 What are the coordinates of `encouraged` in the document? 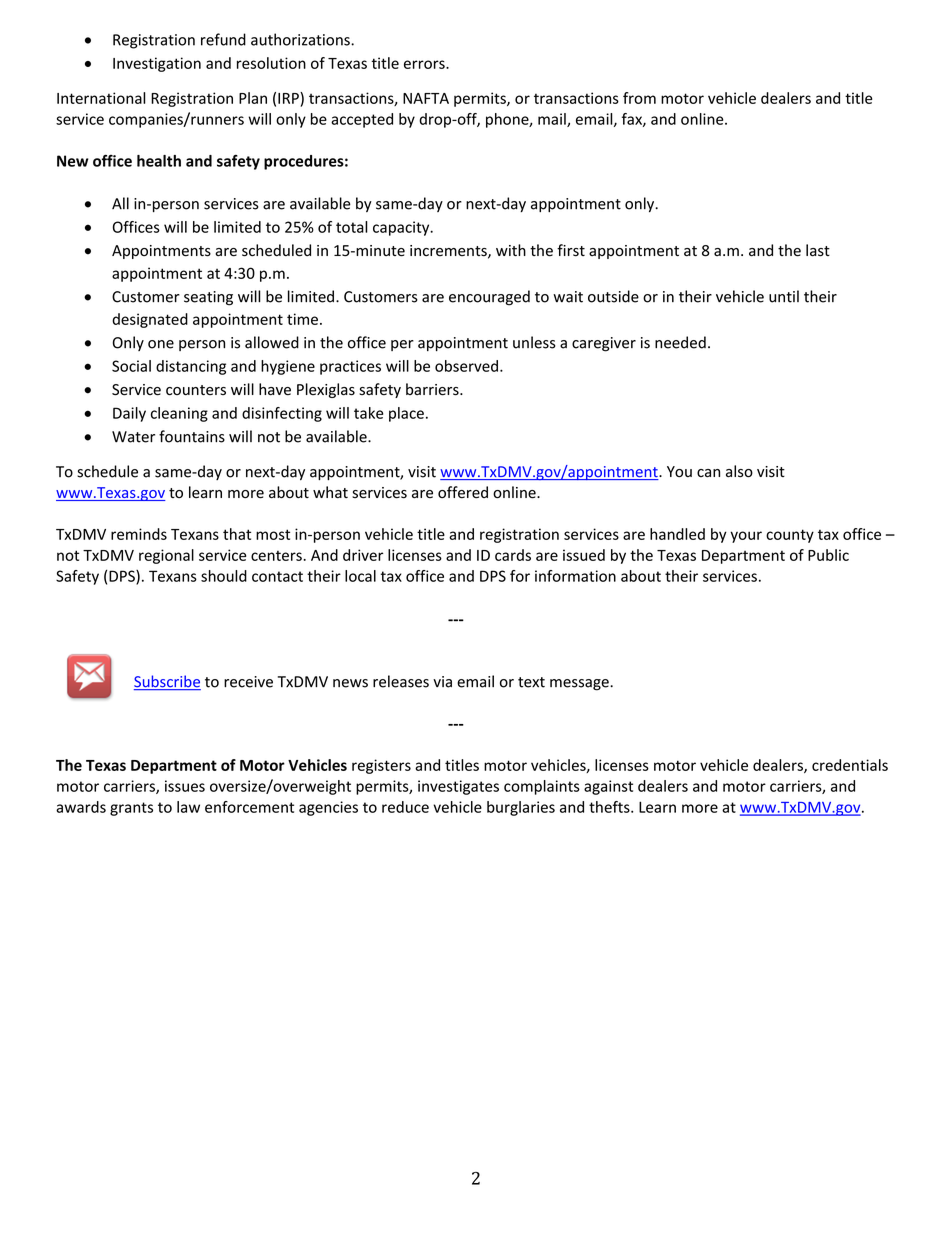 It's located at (489, 298).
